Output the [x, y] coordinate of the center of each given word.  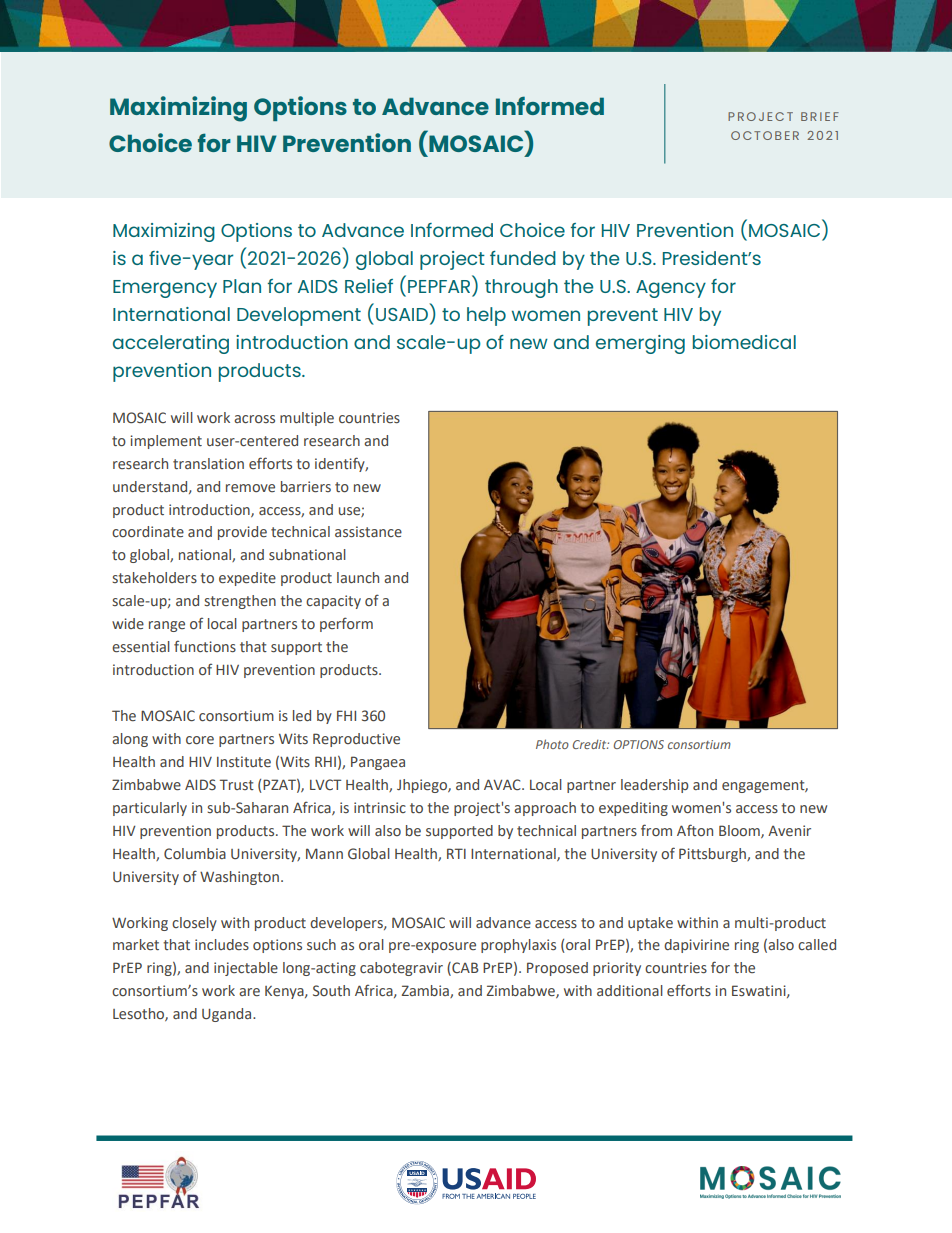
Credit [591, 744]
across [254, 419]
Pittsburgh [713, 855]
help [486, 316]
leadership [655, 786]
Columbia [195, 853]
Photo [552, 744]
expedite [247, 579]
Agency [671, 289]
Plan [242, 286]
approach [545, 809]
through [521, 288]
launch [358, 577]
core [200, 740]
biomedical [744, 342]
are [249, 992]
